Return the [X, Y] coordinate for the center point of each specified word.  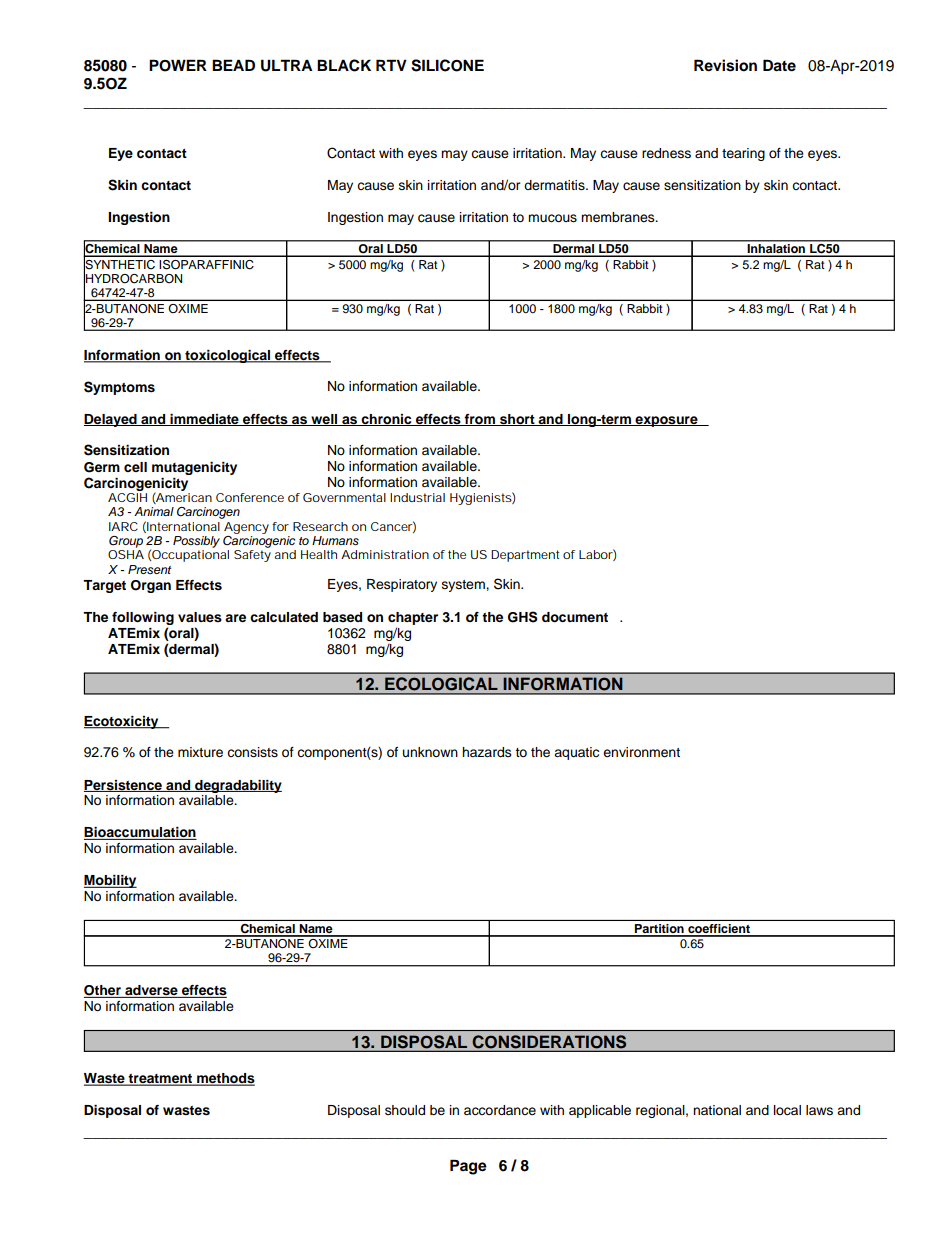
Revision [725, 65]
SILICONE [447, 65]
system [464, 586]
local [787, 1110]
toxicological [228, 356]
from [479, 420]
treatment [161, 1080]
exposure [667, 421]
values [200, 617]
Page [468, 1167]
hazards [487, 752]
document [575, 617]
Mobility [110, 881]
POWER [178, 65]
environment [641, 752]
